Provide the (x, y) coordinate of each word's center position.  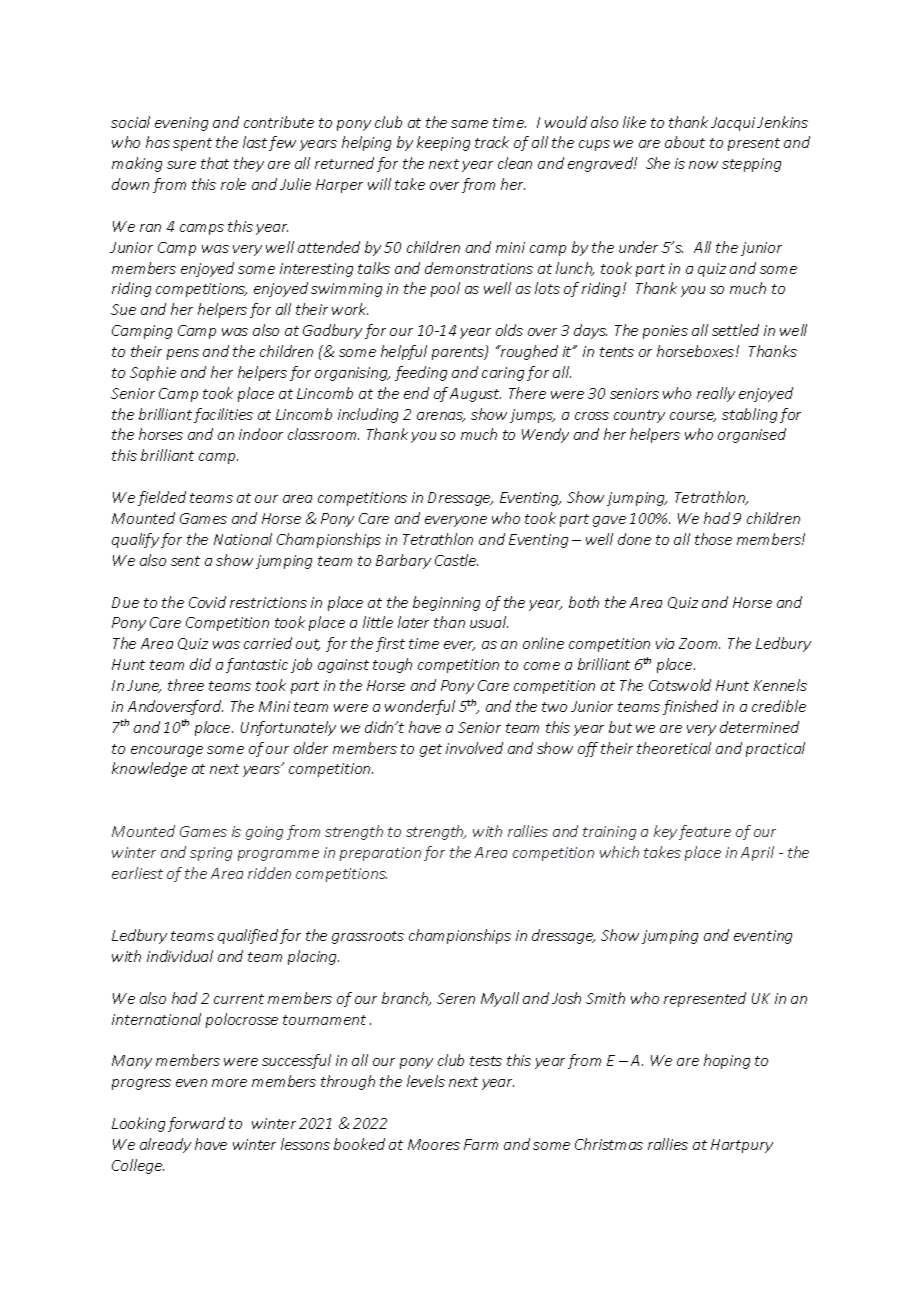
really (716, 394)
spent (192, 144)
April (757, 853)
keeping (443, 143)
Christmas (609, 1144)
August (475, 395)
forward (196, 1124)
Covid (207, 602)
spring (211, 854)
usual (489, 622)
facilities (223, 415)
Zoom (699, 643)
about (685, 142)
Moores (434, 1144)
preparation (380, 854)
